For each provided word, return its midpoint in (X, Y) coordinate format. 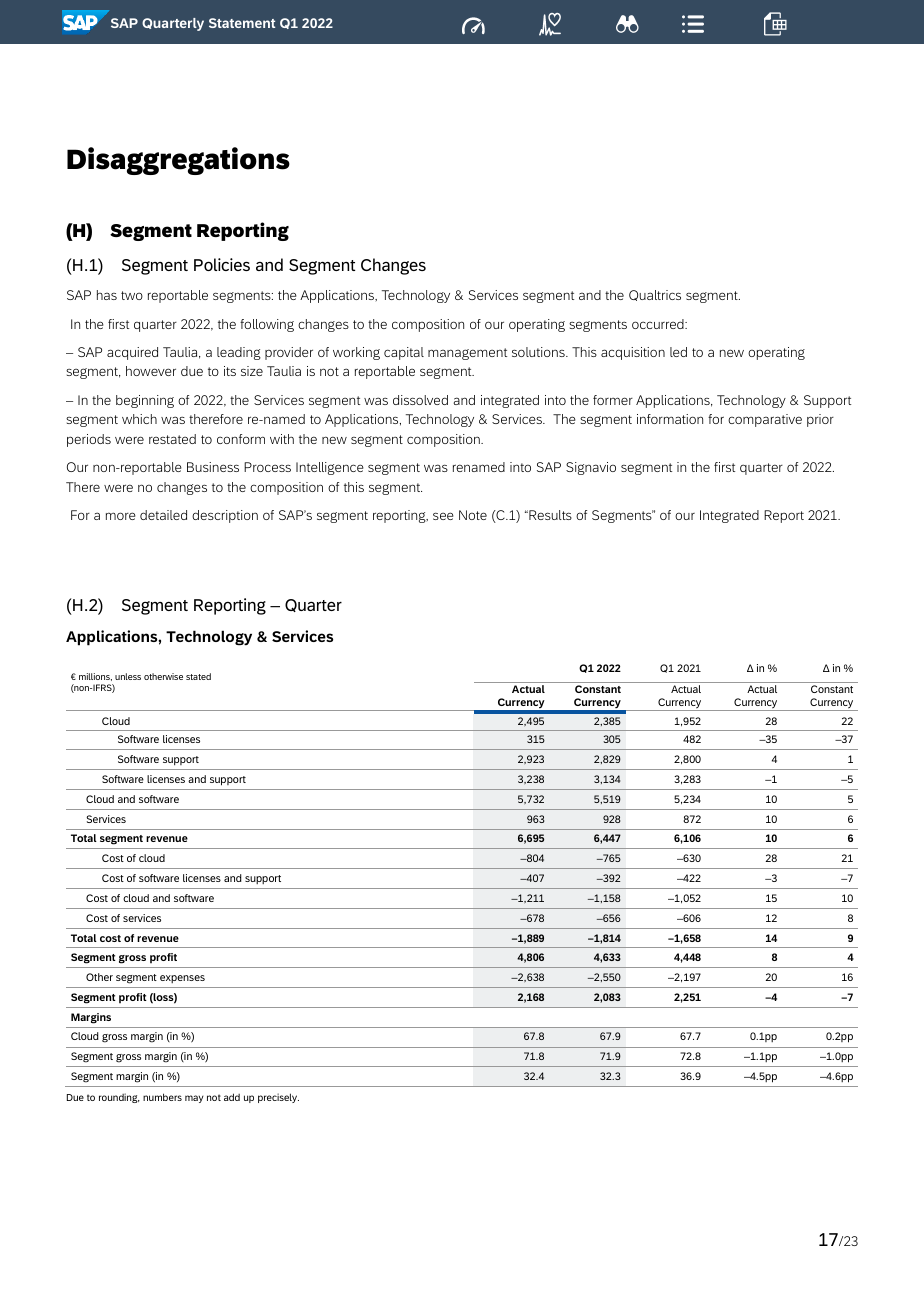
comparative (765, 420)
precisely (278, 1098)
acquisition (633, 353)
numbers (162, 1097)
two (132, 295)
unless (128, 676)
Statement (242, 23)
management (467, 354)
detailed (163, 515)
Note (473, 515)
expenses (182, 979)
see (443, 516)
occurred (659, 324)
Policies (222, 264)
